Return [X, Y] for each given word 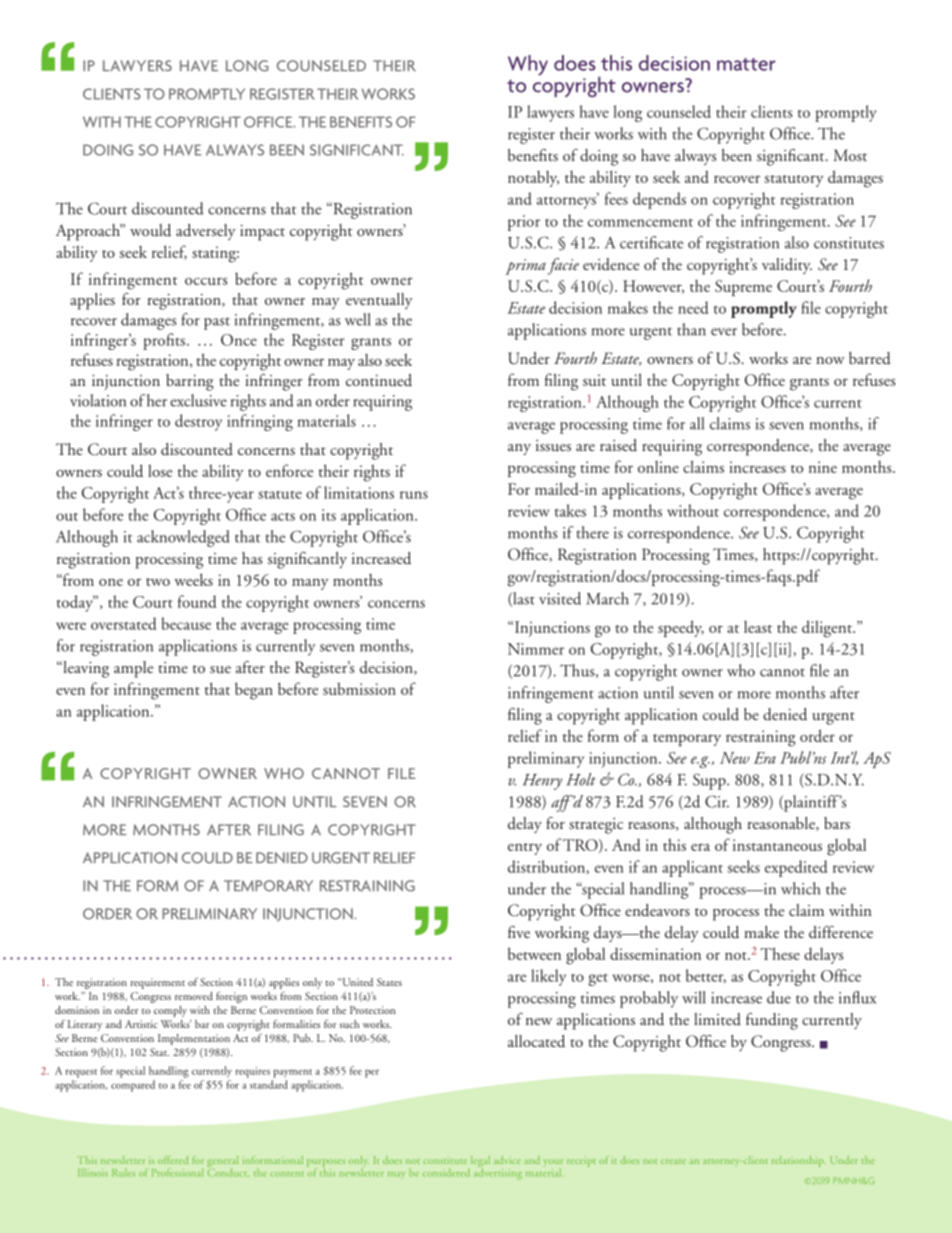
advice [507, 1160]
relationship [799, 1161]
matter [746, 64]
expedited [796, 868]
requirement [158, 983]
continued [379, 380]
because [186, 623]
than [691, 329]
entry [525, 849]
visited [560, 598]
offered [173, 1160]
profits [165, 341]
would [150, 230]
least [758, 627]
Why [528, 65]
